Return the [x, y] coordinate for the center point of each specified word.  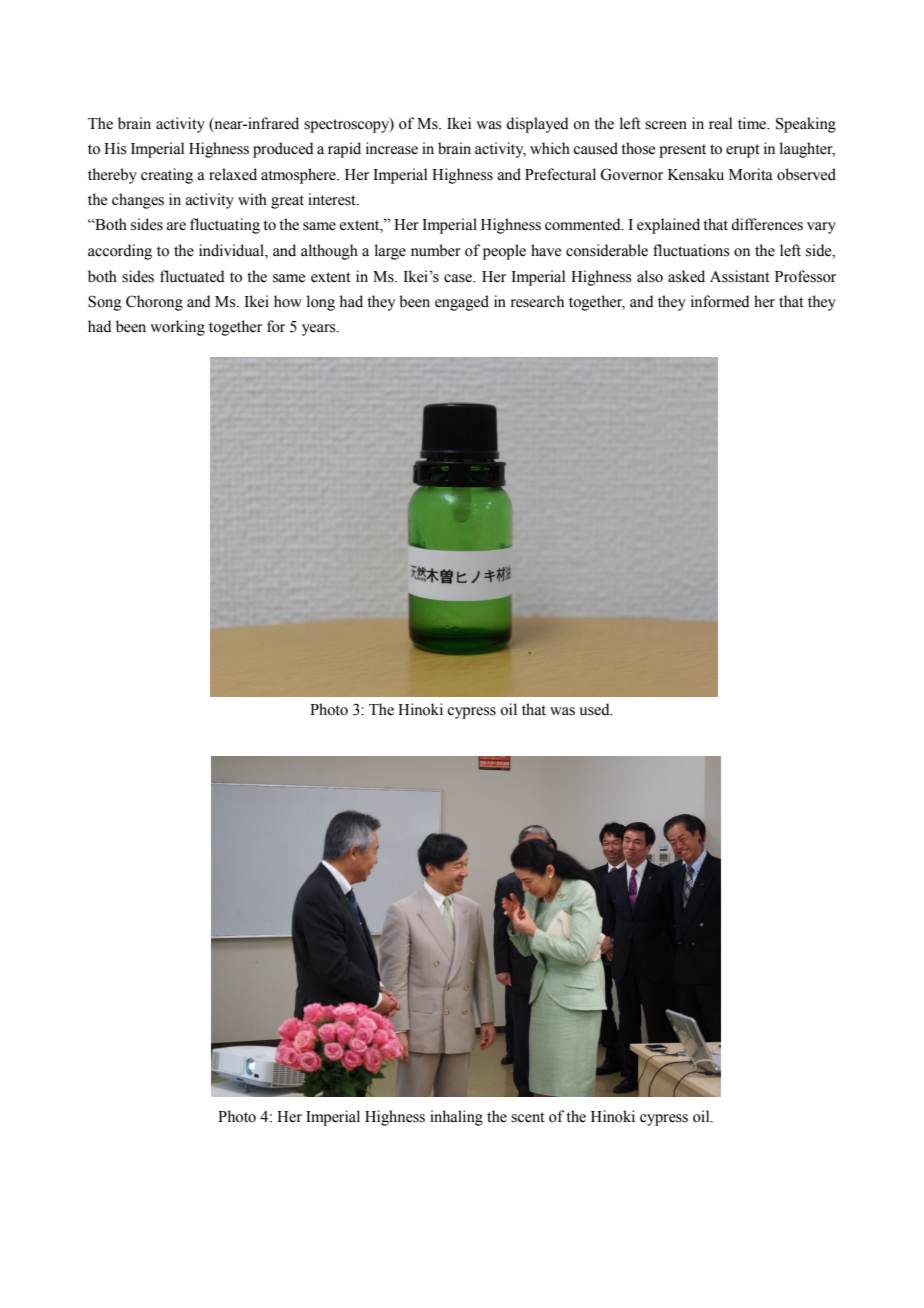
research [537, 301]
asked [686, 276]
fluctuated [192, 276]
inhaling [456, 1118]
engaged [462, 303]
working [177, 328]
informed [720, 301]
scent [528, 1117]
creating [167, 176]
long [321, 303]
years [320, 330]
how [288, 301]
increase [392, 148]
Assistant [740, 276]
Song [105, 303]
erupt [743, 151]
